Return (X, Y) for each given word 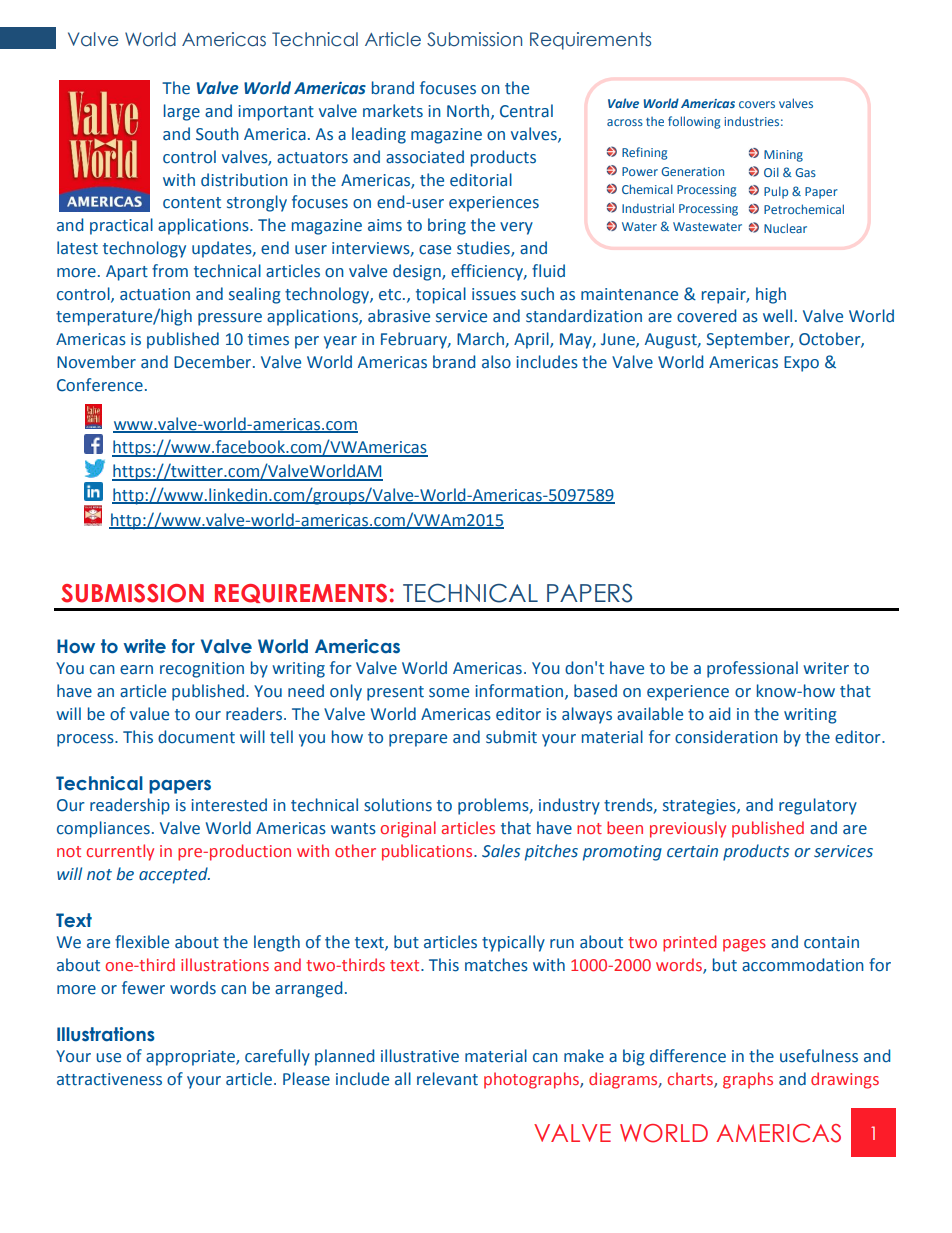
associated (425, 157)
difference (688, 1056)
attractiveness (109, 1079)
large (182, 112)
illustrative (420, 1056)
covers (757, 104)
